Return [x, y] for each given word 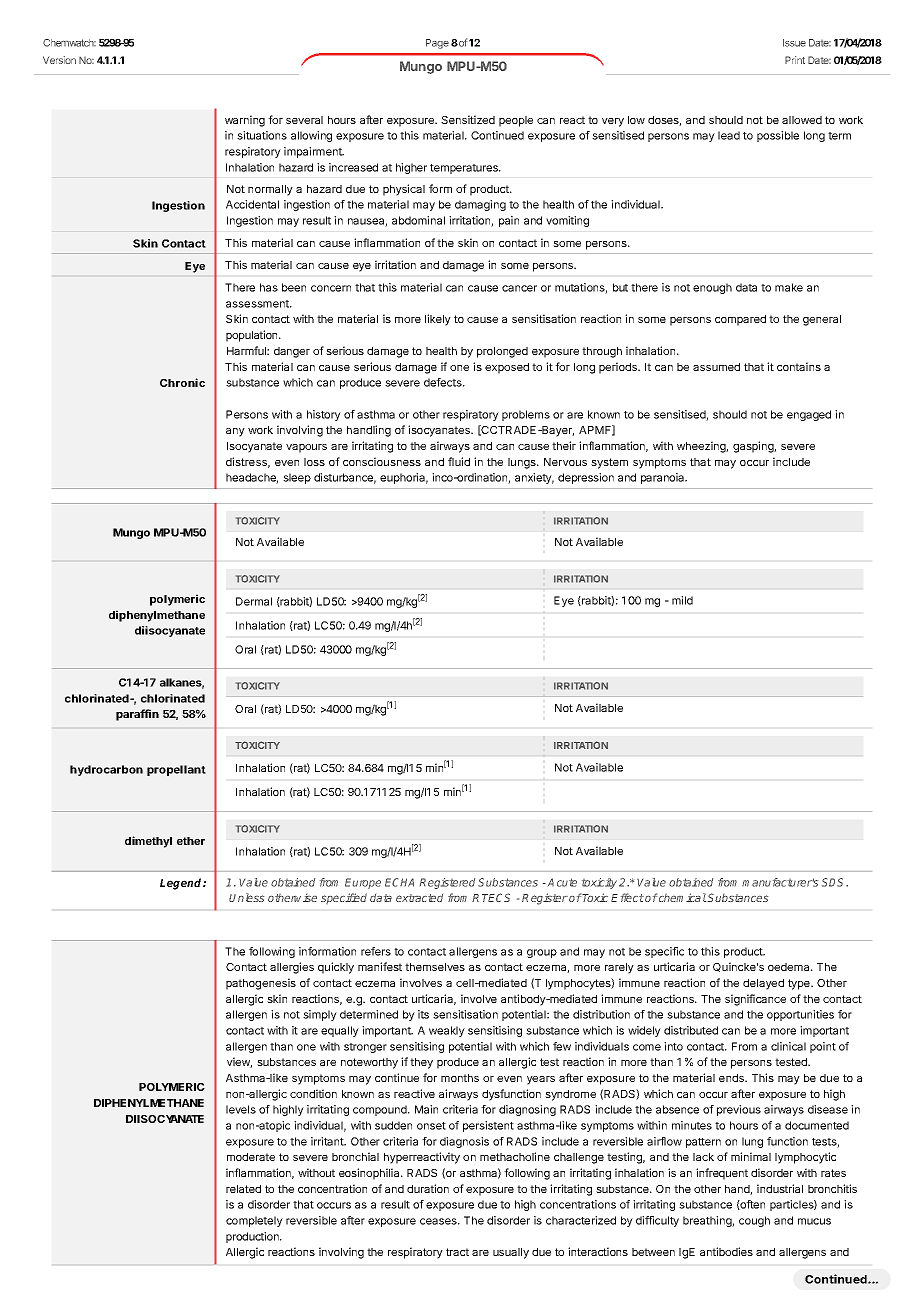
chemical [682, 897]
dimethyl [148, 842]
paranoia [664, 478]
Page [437, 44]
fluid [459, 461]
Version [59, 60]
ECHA [399, 882]
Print [795, 60]
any [235, 432]
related [243, 1189]
